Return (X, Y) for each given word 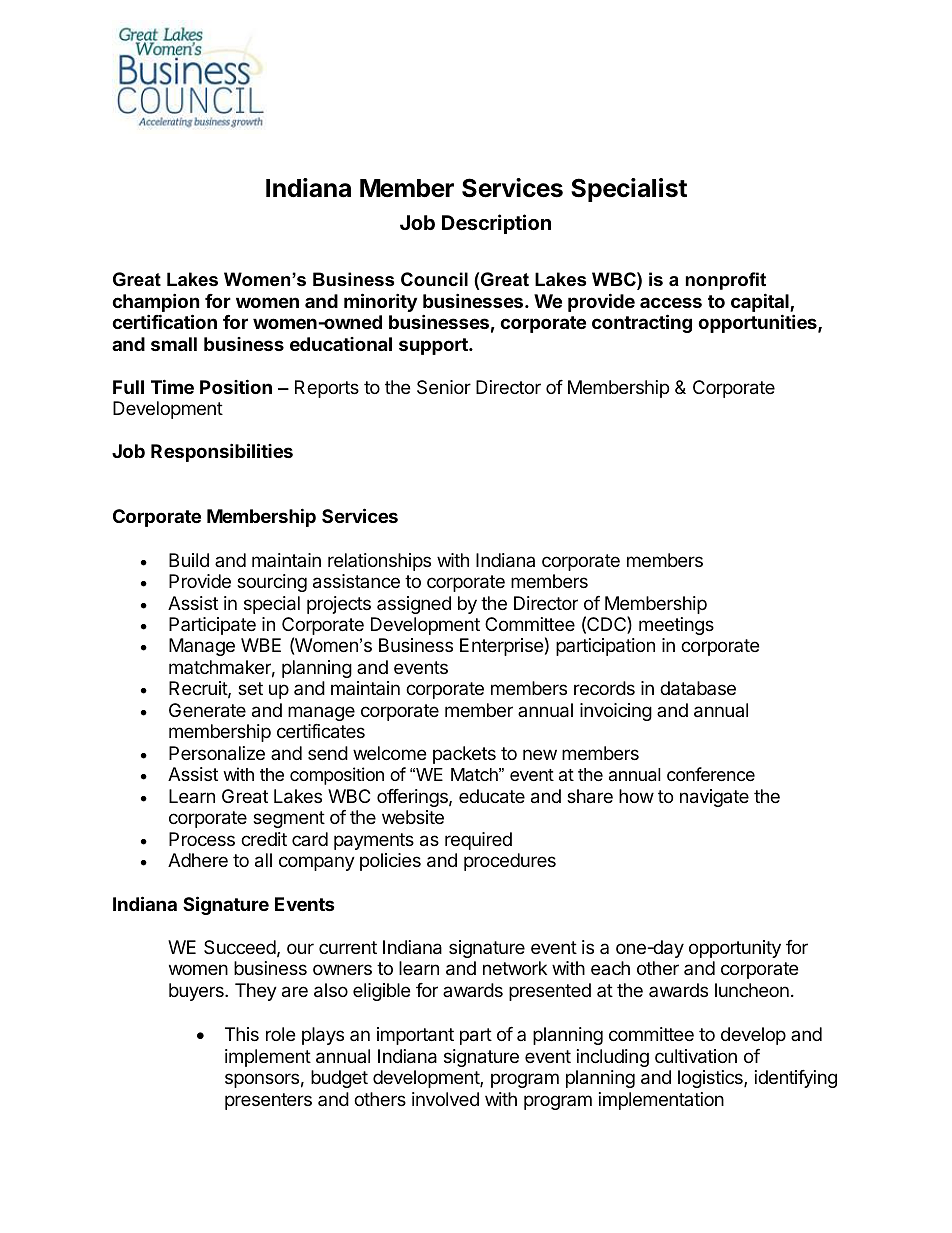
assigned (414, 605)
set (250, 688)
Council (434, 279)
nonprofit (726, 281)
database (698, 688)
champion (156, 304)
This (242, 1034)
